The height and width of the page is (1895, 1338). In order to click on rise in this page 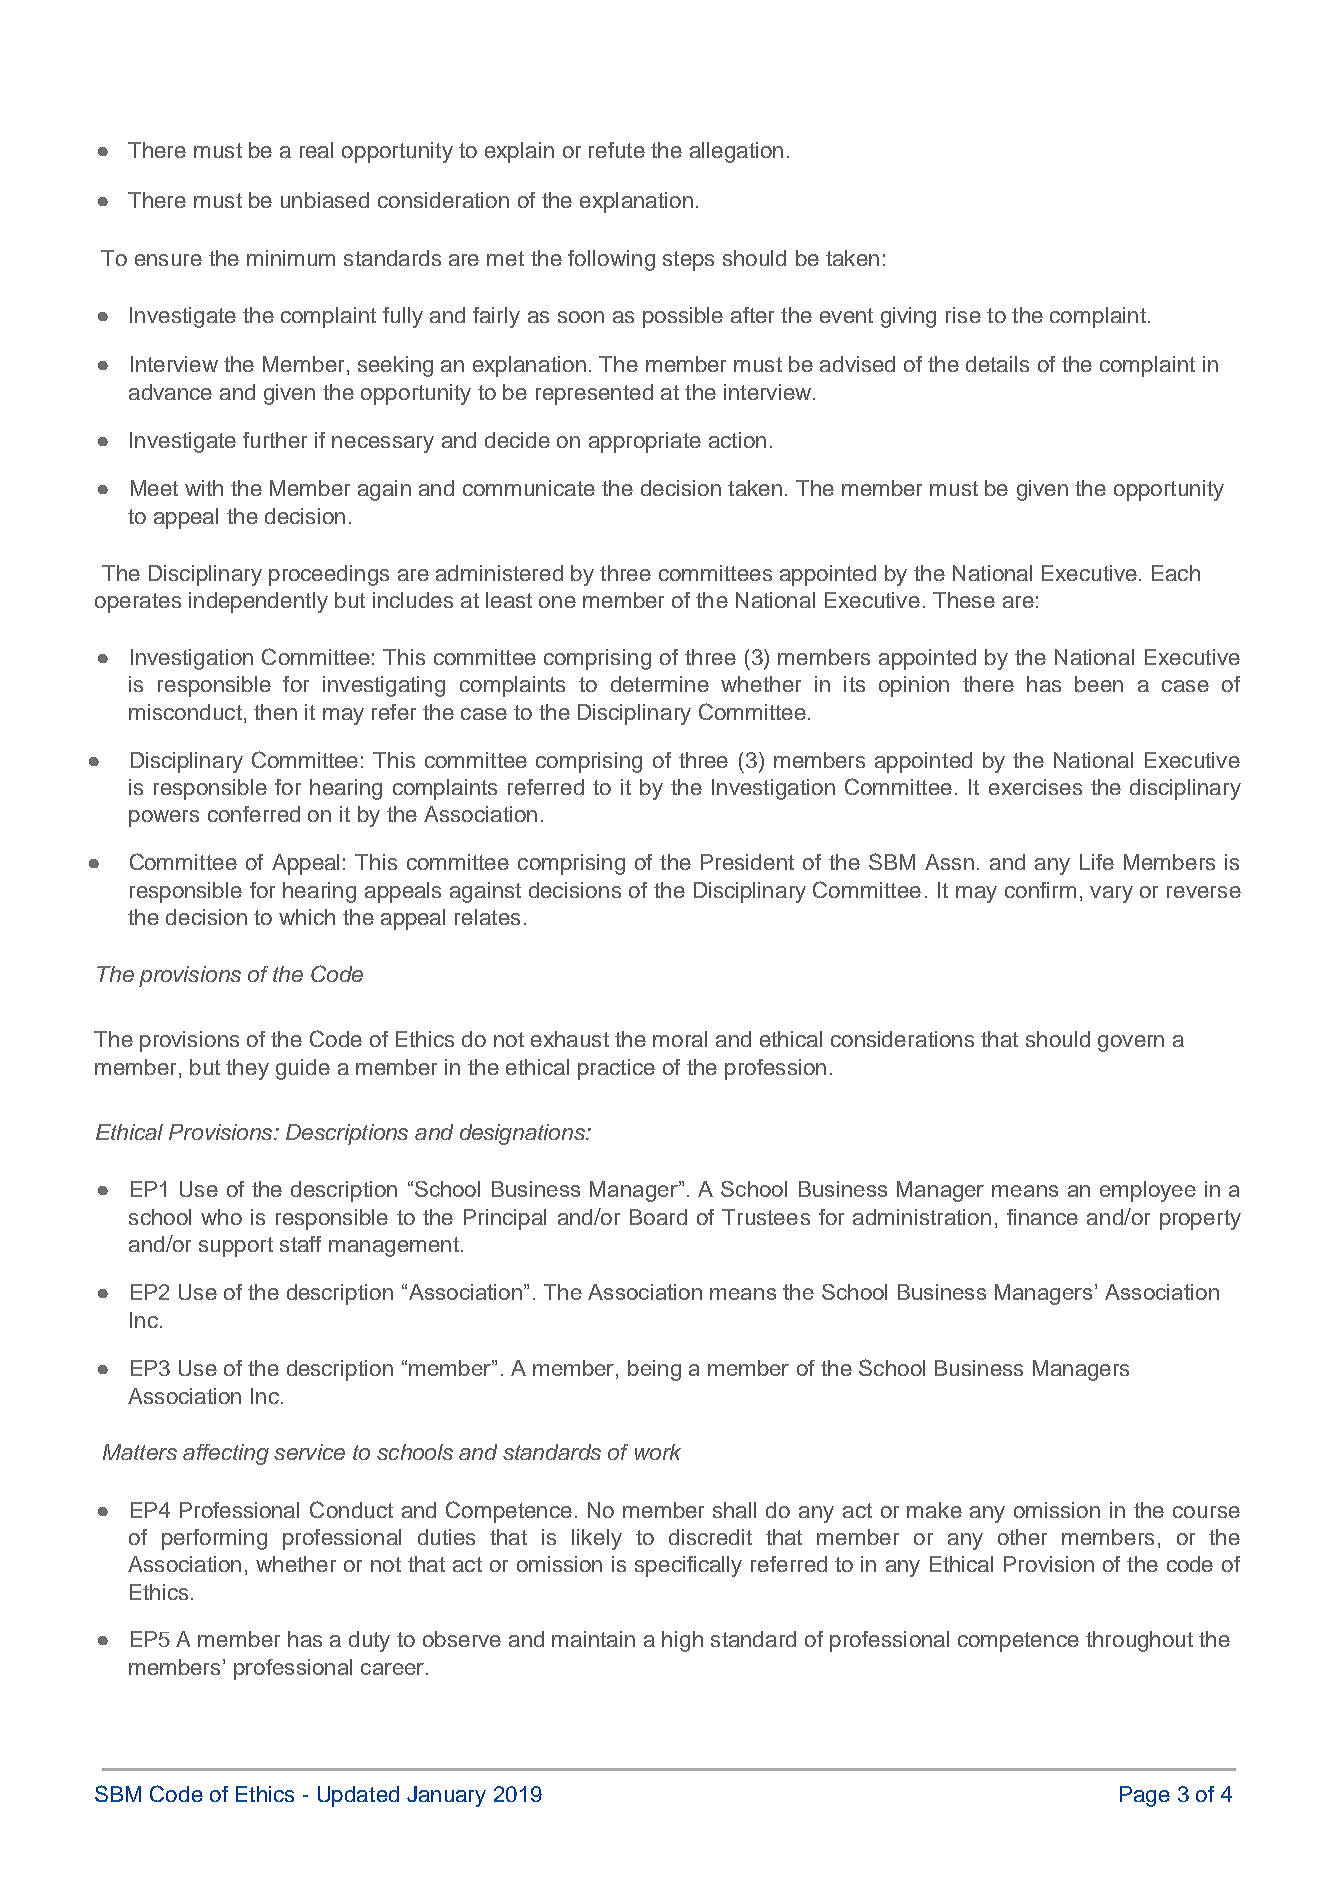, I will do `click(963, 315)`.
